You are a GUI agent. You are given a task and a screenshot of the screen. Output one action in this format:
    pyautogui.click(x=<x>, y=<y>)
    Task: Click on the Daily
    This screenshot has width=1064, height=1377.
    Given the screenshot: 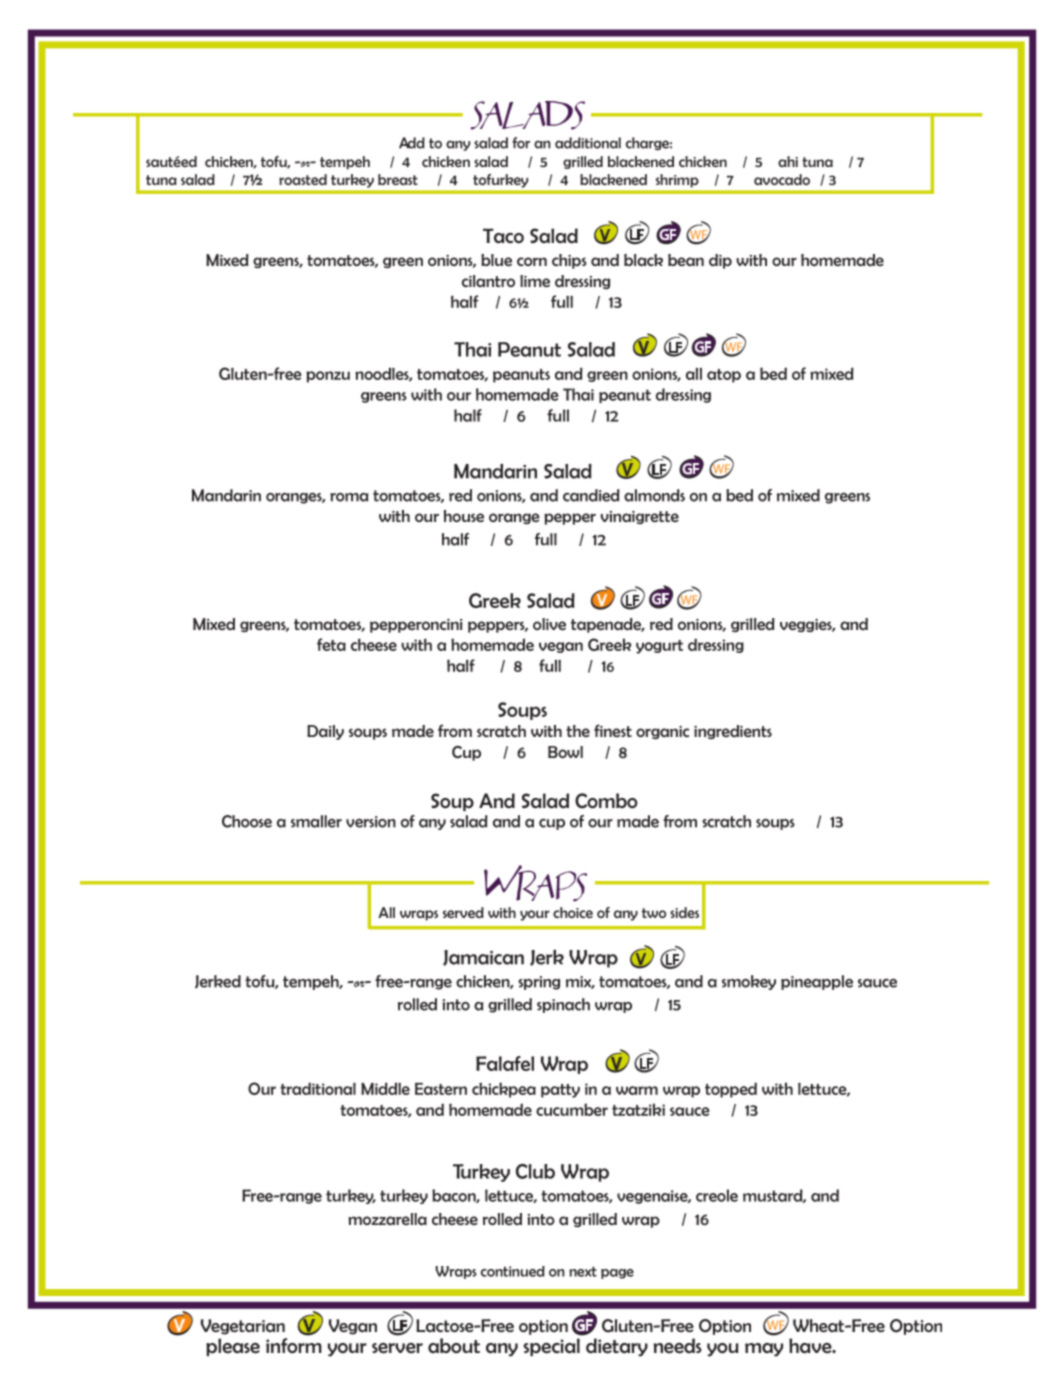 What is the action you would take?
    pyautogui.click(x=325, y=732)
